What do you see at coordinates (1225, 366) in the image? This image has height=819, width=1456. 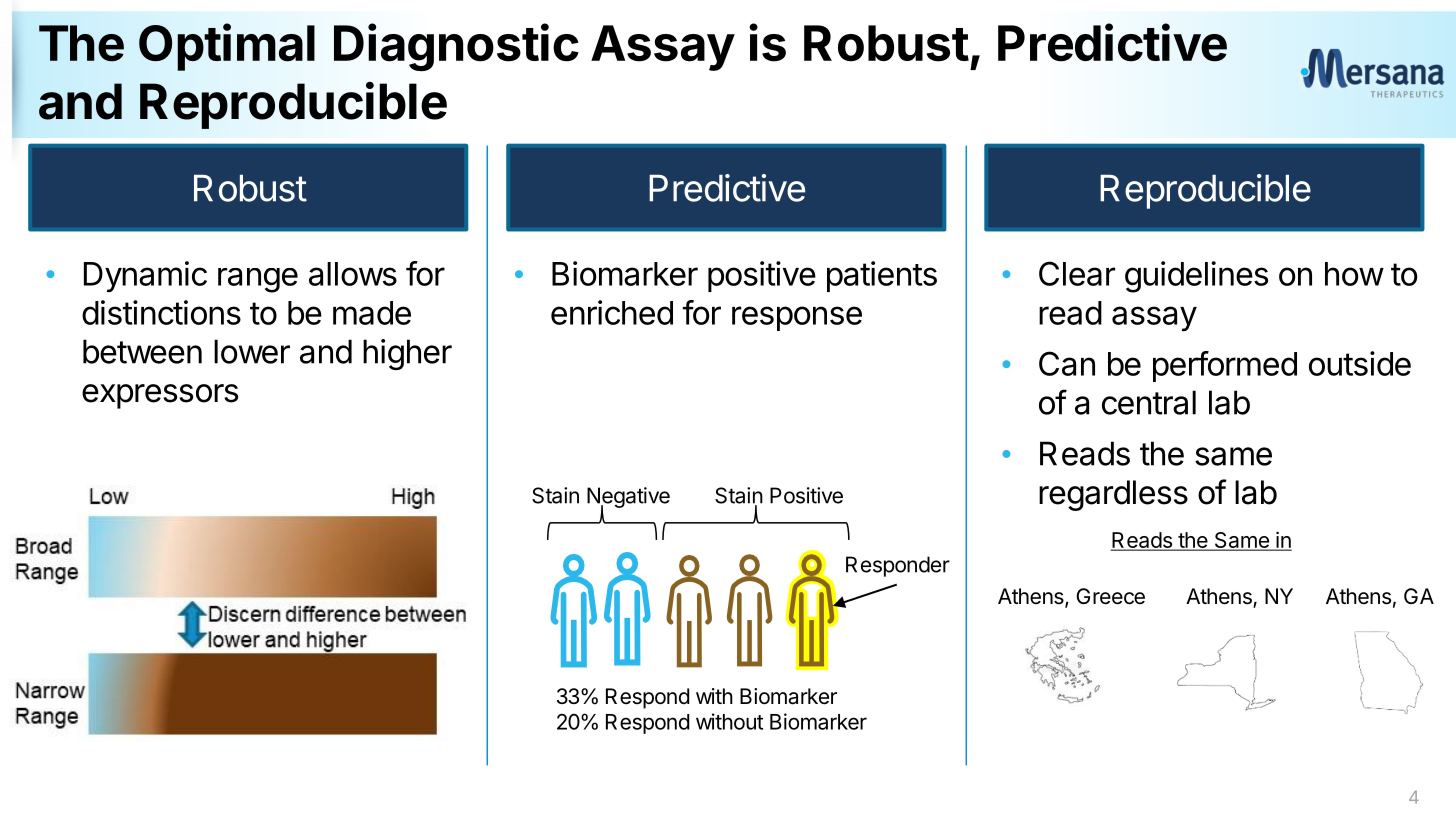 I see `performed` at bounding box center [1225, 366].
